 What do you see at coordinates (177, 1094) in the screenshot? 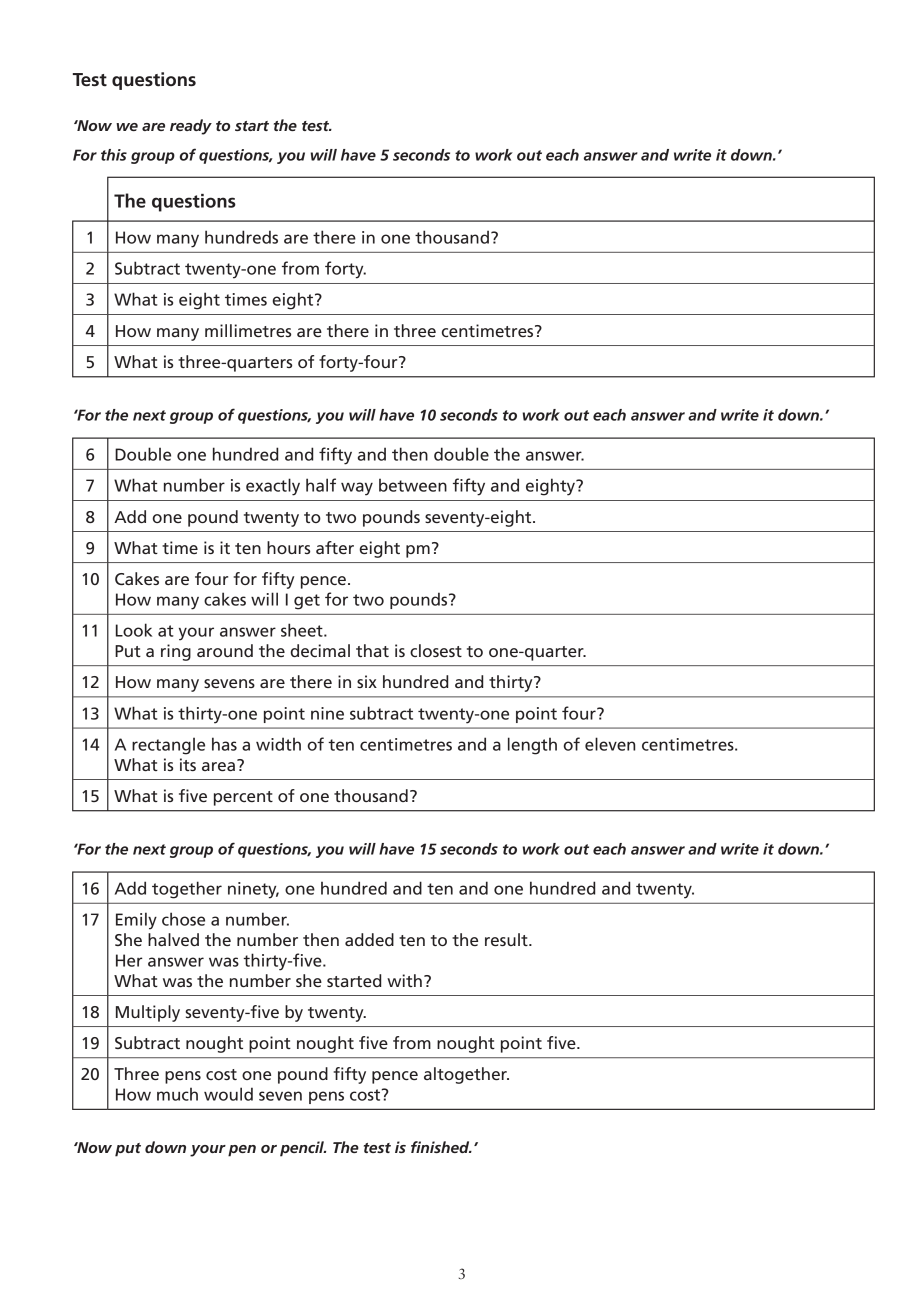
I see `much` at bounding box center [177, 1094].
